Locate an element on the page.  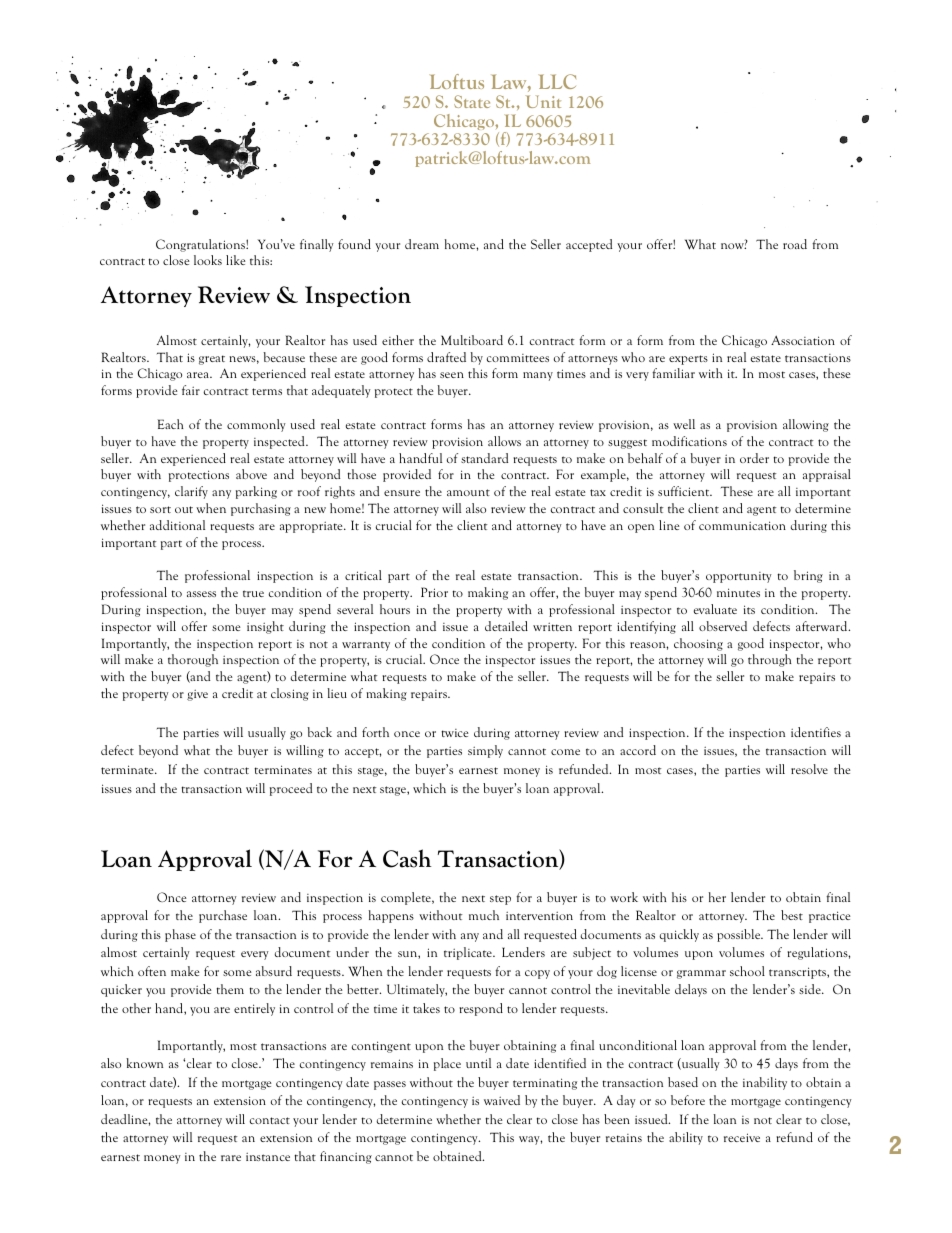
waived is located at coordinates (502, 1100).
